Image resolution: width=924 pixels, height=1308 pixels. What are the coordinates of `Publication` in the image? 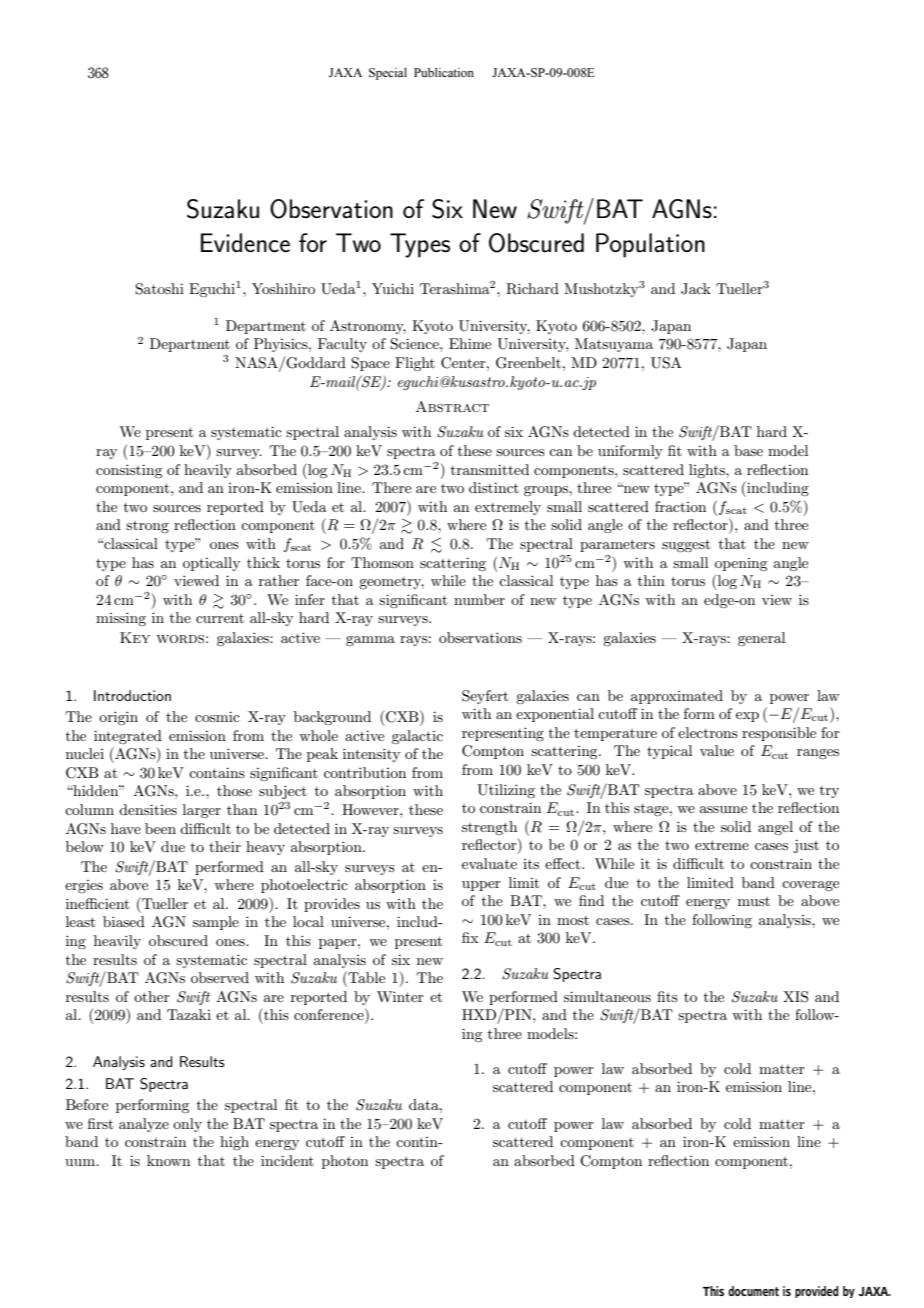 It's located at (444, 72).
